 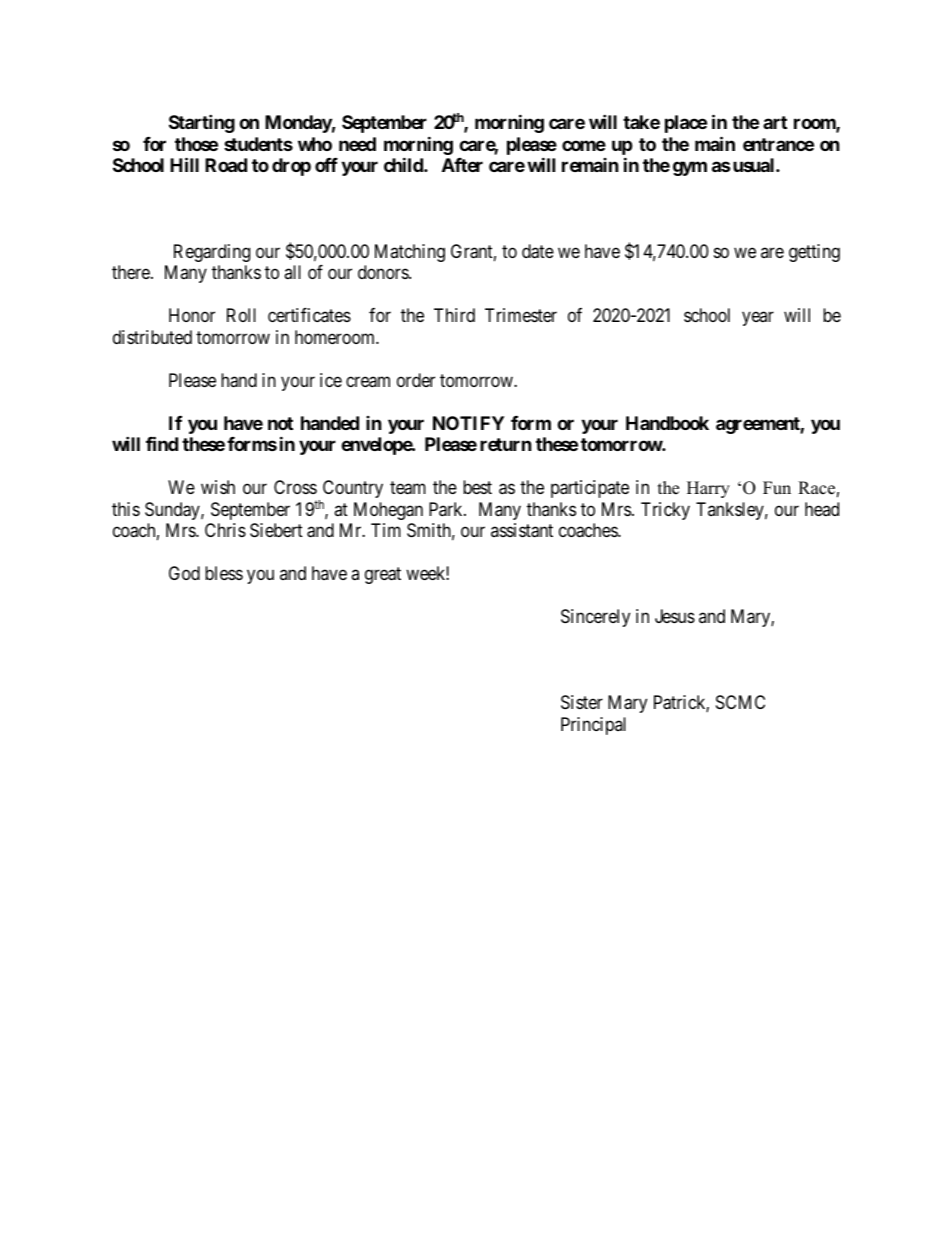 I want to click on gym, so click(x=690, y=168).
